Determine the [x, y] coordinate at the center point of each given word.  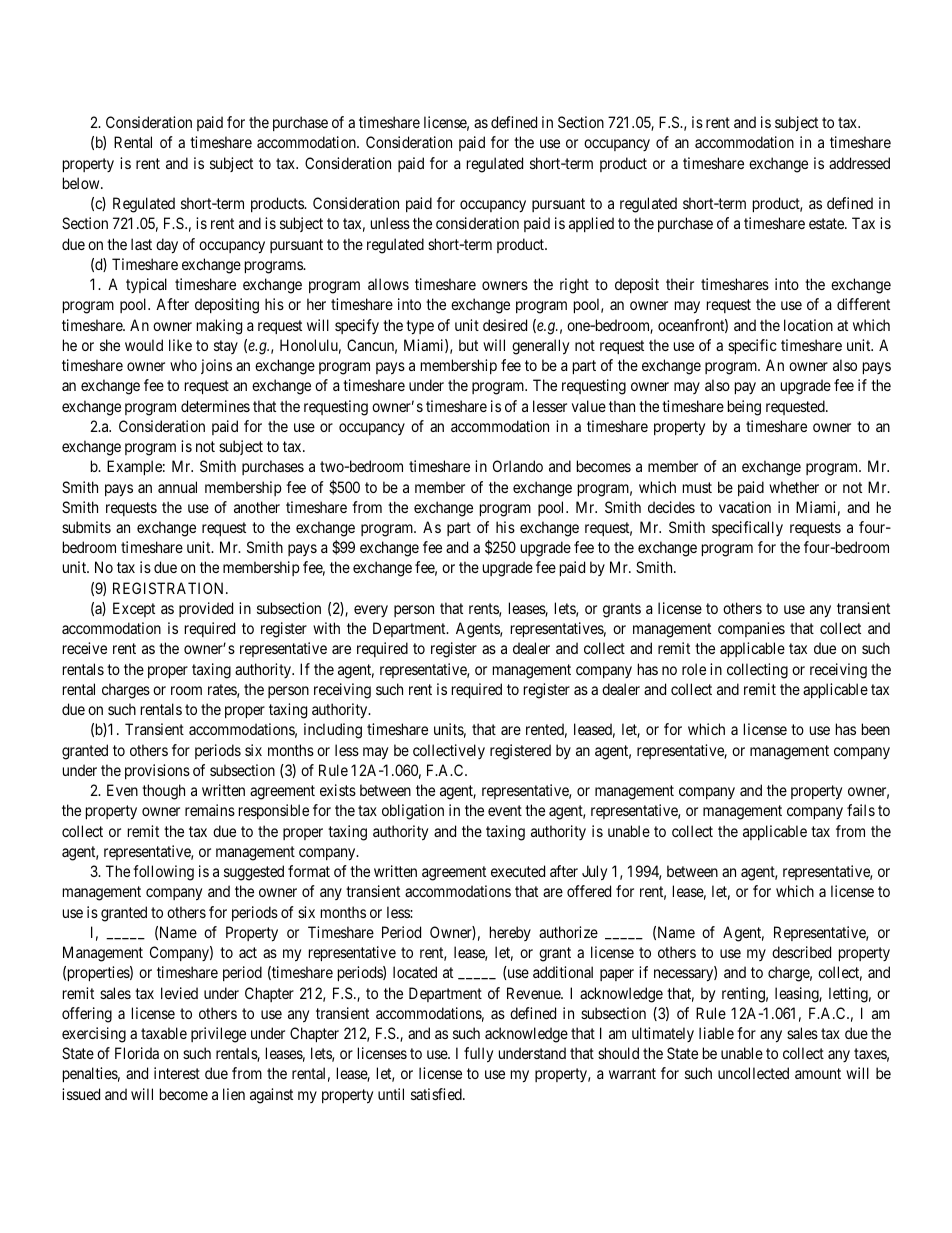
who [183, 365]
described [801, 952]
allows [388, 284]
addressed [859, 163]
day [167, 246]
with [326, 628]
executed [518, 871]
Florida [137, 1053]
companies [751, 629]
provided [206, 609]
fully [478, 1055]
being [744, 408]
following [163, 873]
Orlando [518, 466]
